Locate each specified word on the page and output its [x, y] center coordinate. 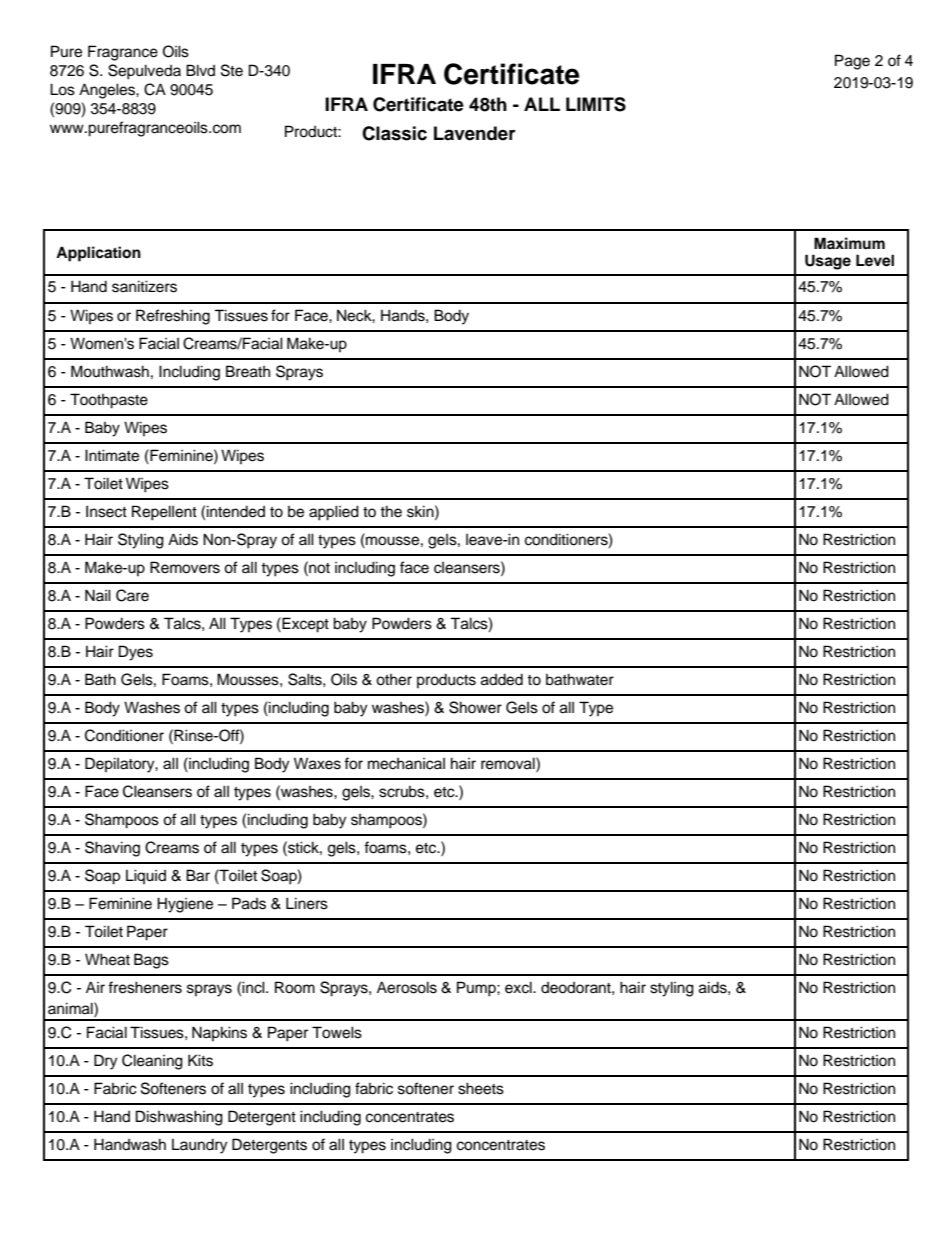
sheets [481, 1088]
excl [519, 987]
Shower [475, 707]
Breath [248, 371]
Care [132, 595]
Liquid [146, 876]
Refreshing [173, 317]
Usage [828, 262]
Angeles [108, 91]
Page [852, 62]
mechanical [406, 764]
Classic [394, 133]
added [502, 680]
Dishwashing [179, 1118]
